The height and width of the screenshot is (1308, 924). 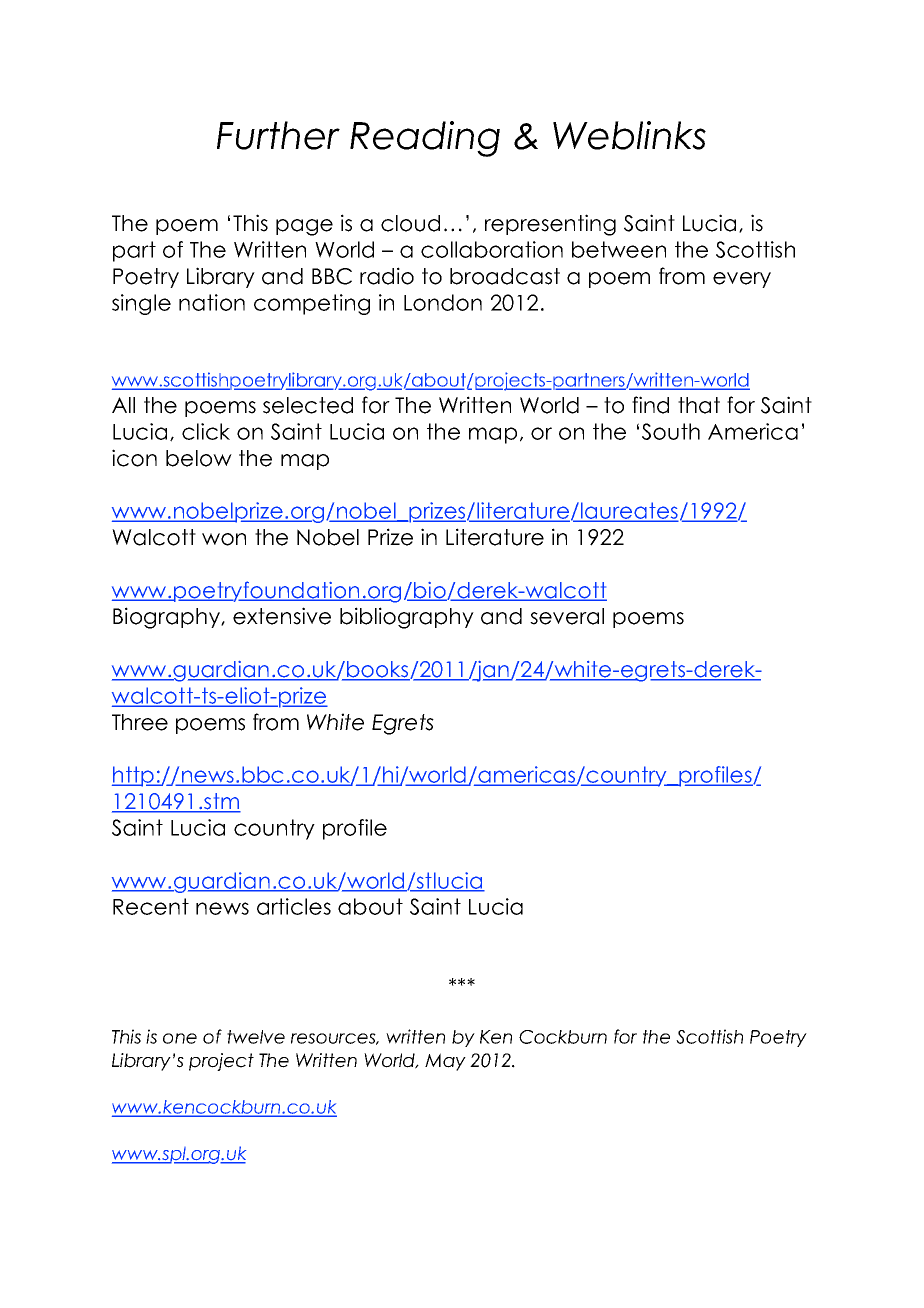 What do you see at coordinates (294, 906) in the screenshot?
I see `articles` at bounding box center [294, 906].
